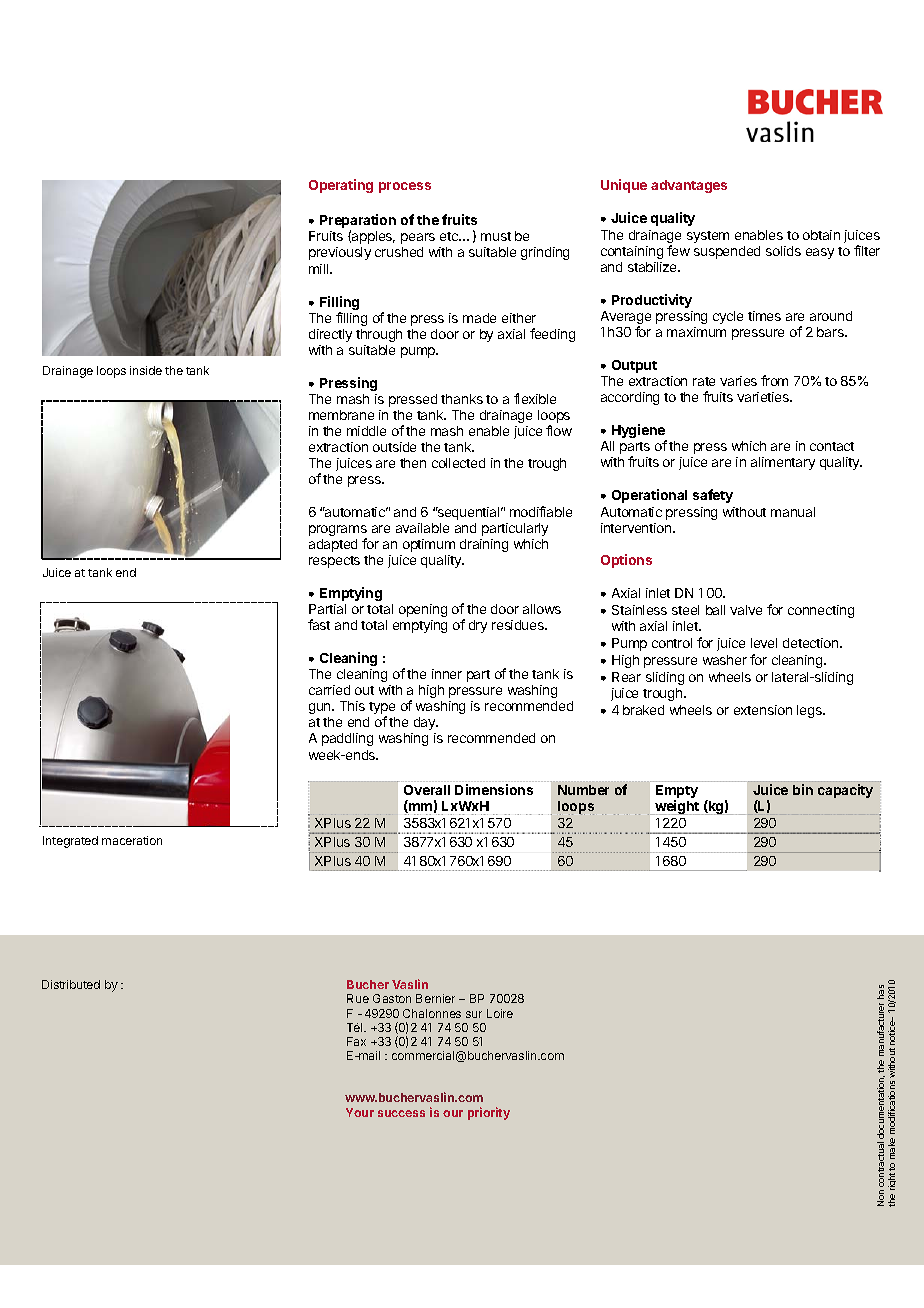 This page has height=1308, width=924. I want to click on fast, so click(319, 624).
